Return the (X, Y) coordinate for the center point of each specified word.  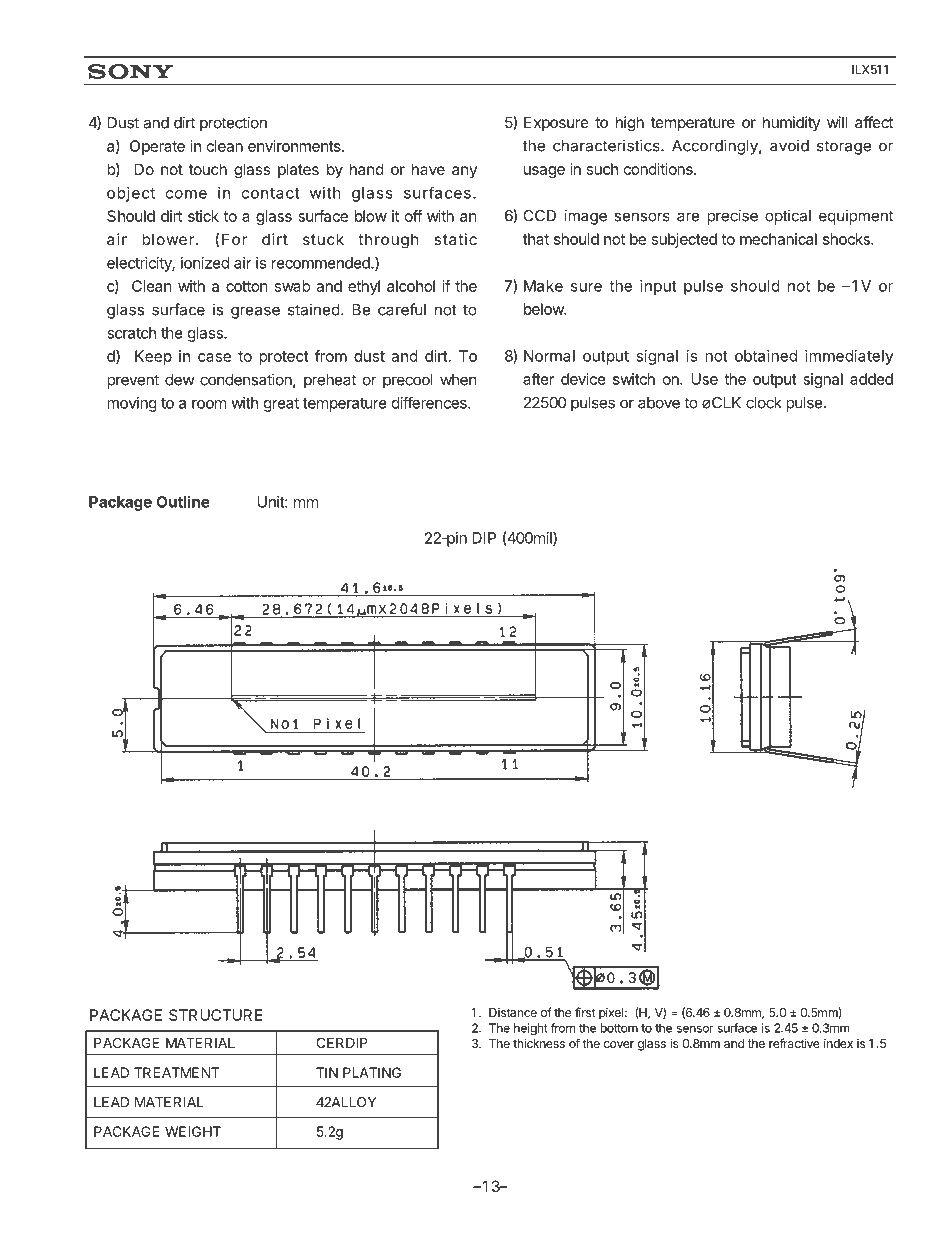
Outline (183, 501)
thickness (539, 1043)
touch (208, 169)
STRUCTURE (215, 1015)
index (838, 1043)
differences (430, 403)
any (464, 172)
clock (764, 403)
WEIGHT (193, 1131)
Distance (513, 1012)
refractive (794, 1043)
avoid (789, 145)
